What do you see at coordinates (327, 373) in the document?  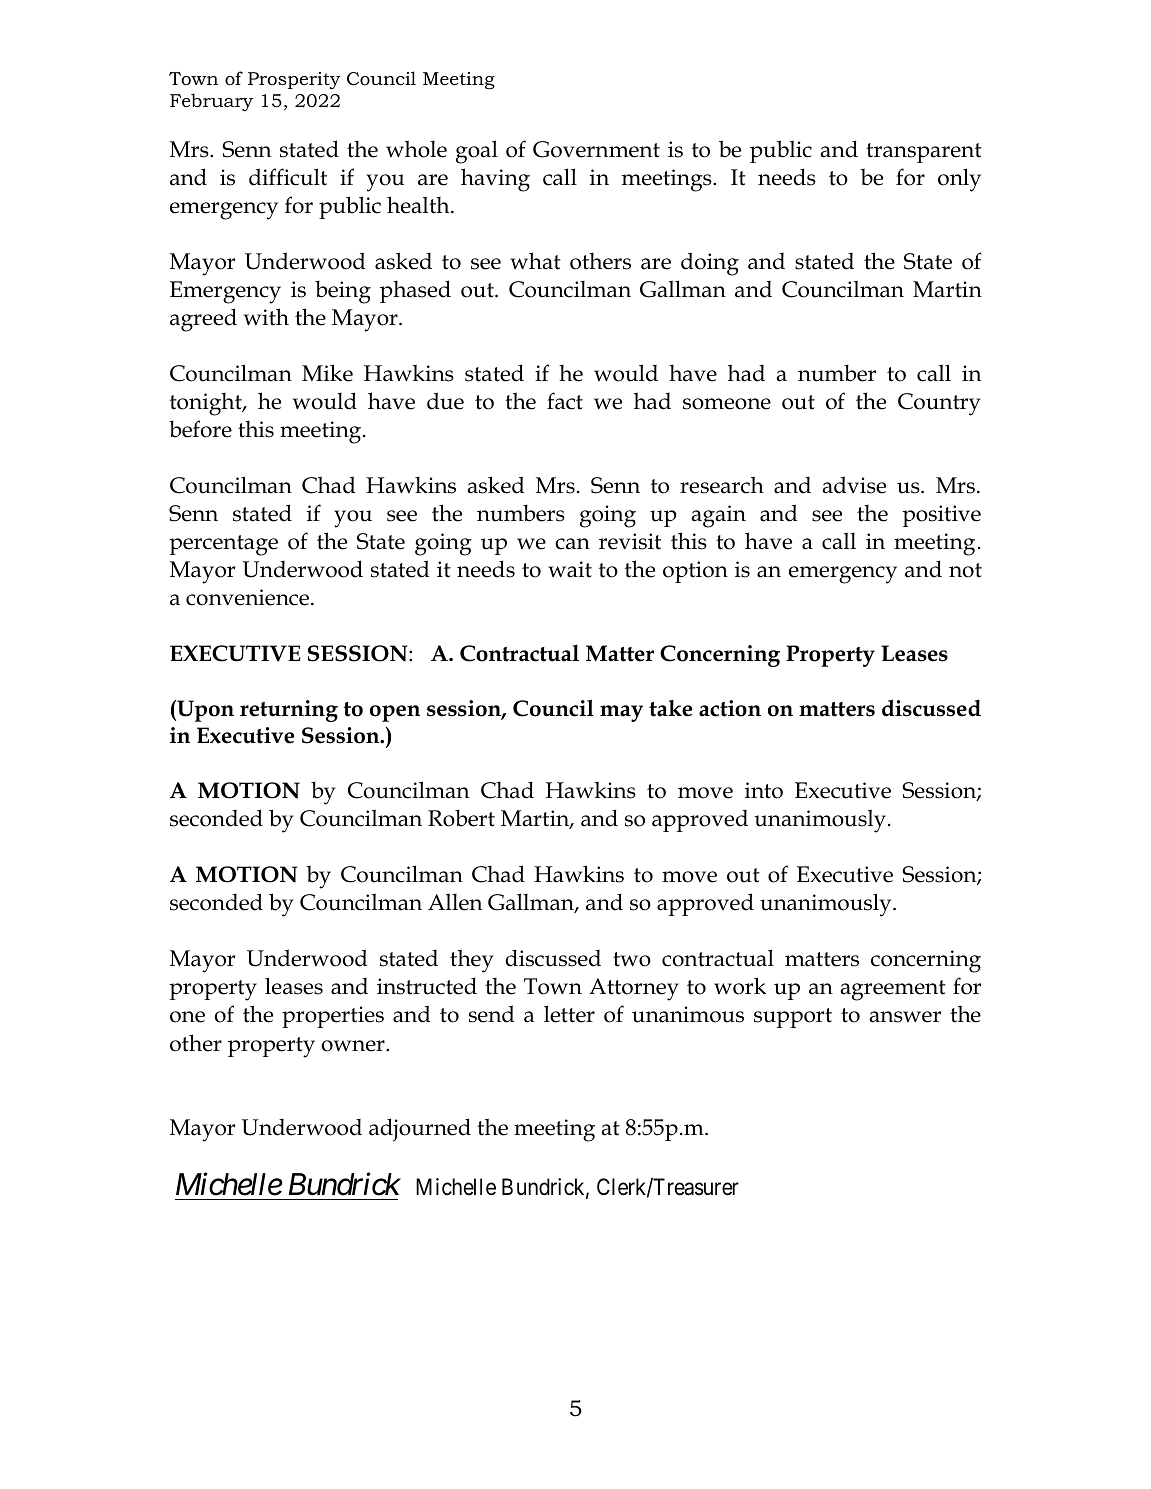 I see `Mike` at bounding box center [327, 373].
